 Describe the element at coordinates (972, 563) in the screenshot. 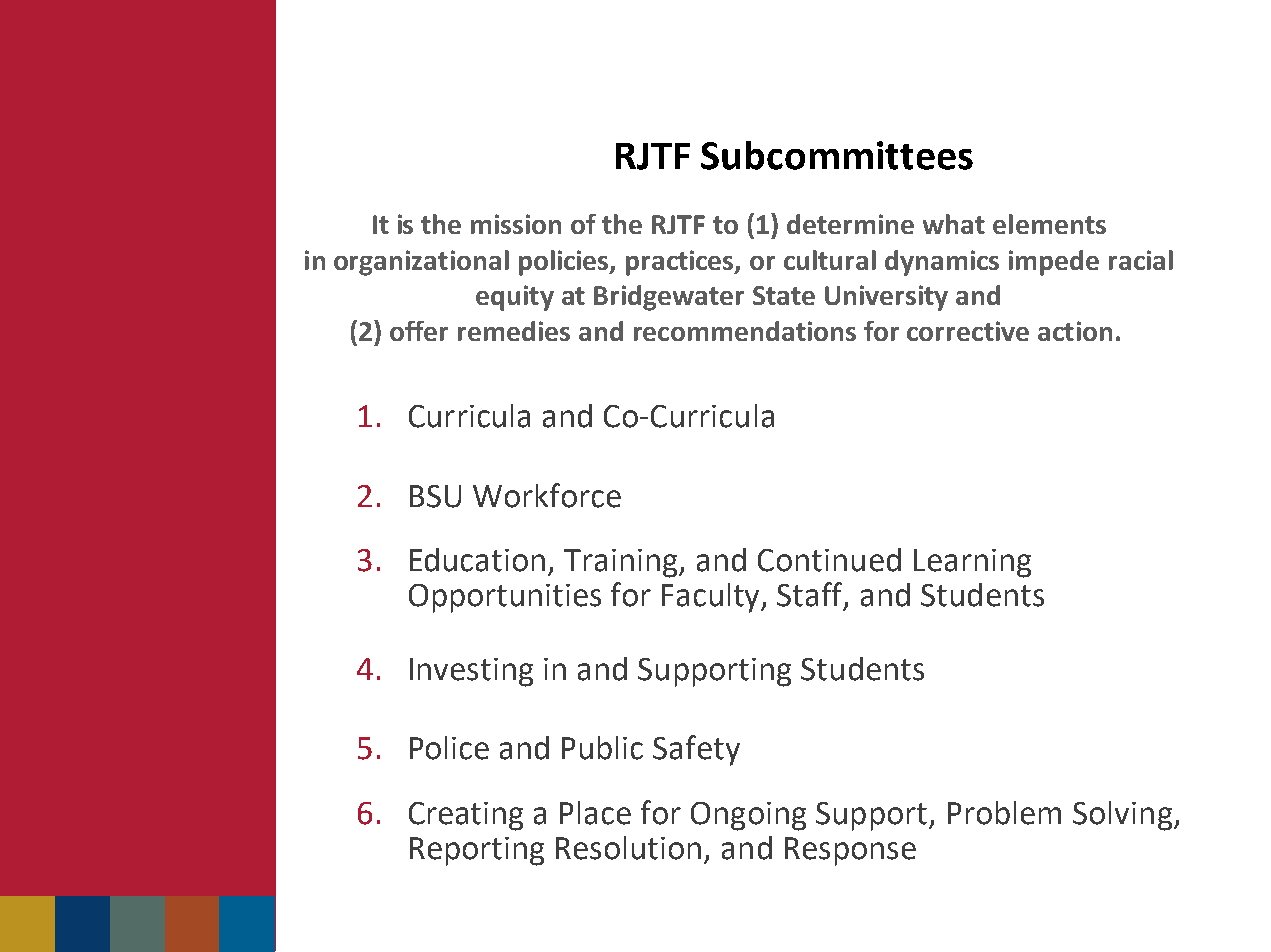

I see `Learning` at that location.
